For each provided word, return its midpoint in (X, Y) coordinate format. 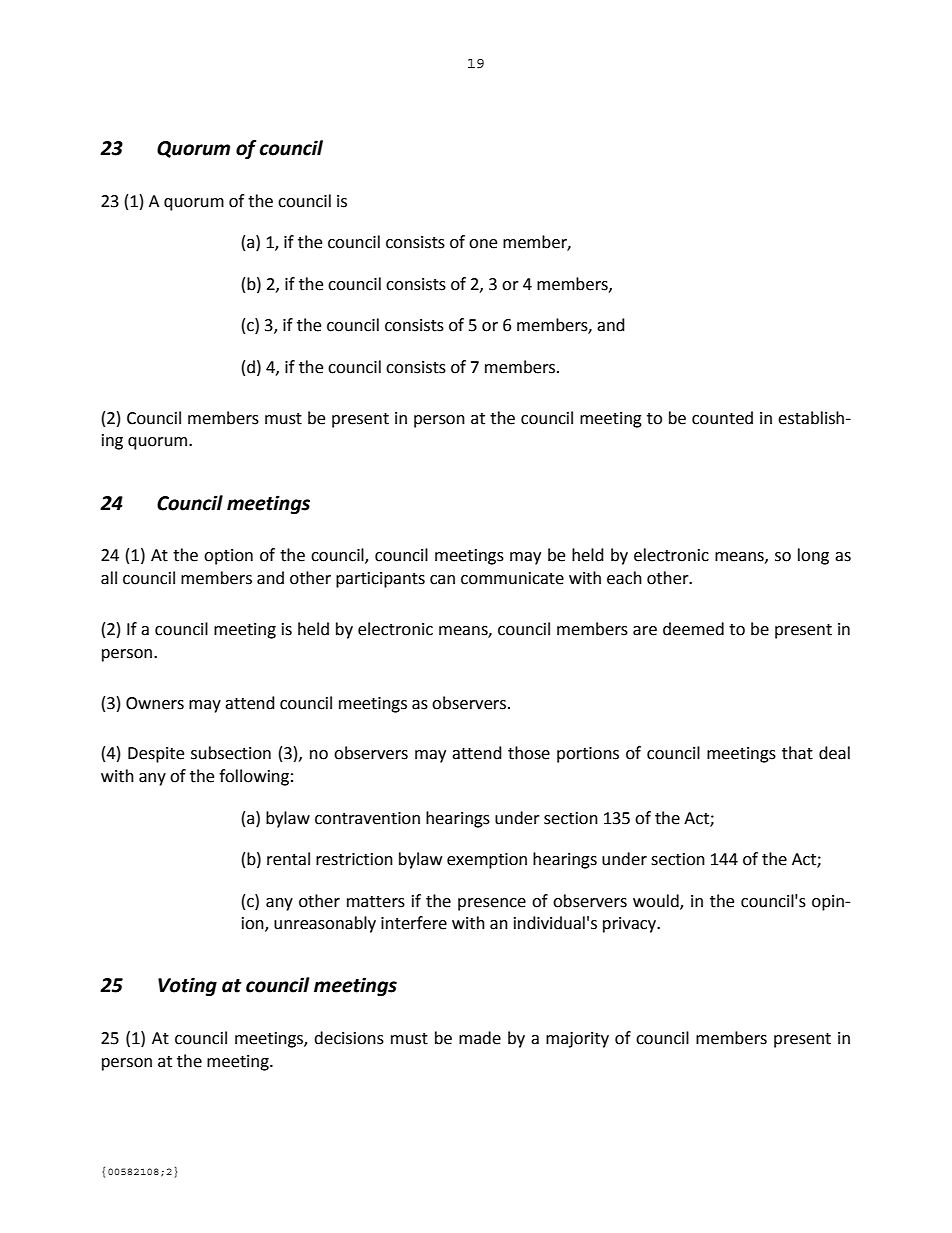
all (109, 578)
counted (722, 418)
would (657, 901)
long (813, 556)
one (483, 244)
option (228, 557)
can (442, 580)
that (797, 753)
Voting (187, 986)
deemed (693, 629)
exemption (487, 861)
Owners (155, 703)
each (624, 578)
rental (288, 859)
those (529, 753)
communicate (512, 578)
